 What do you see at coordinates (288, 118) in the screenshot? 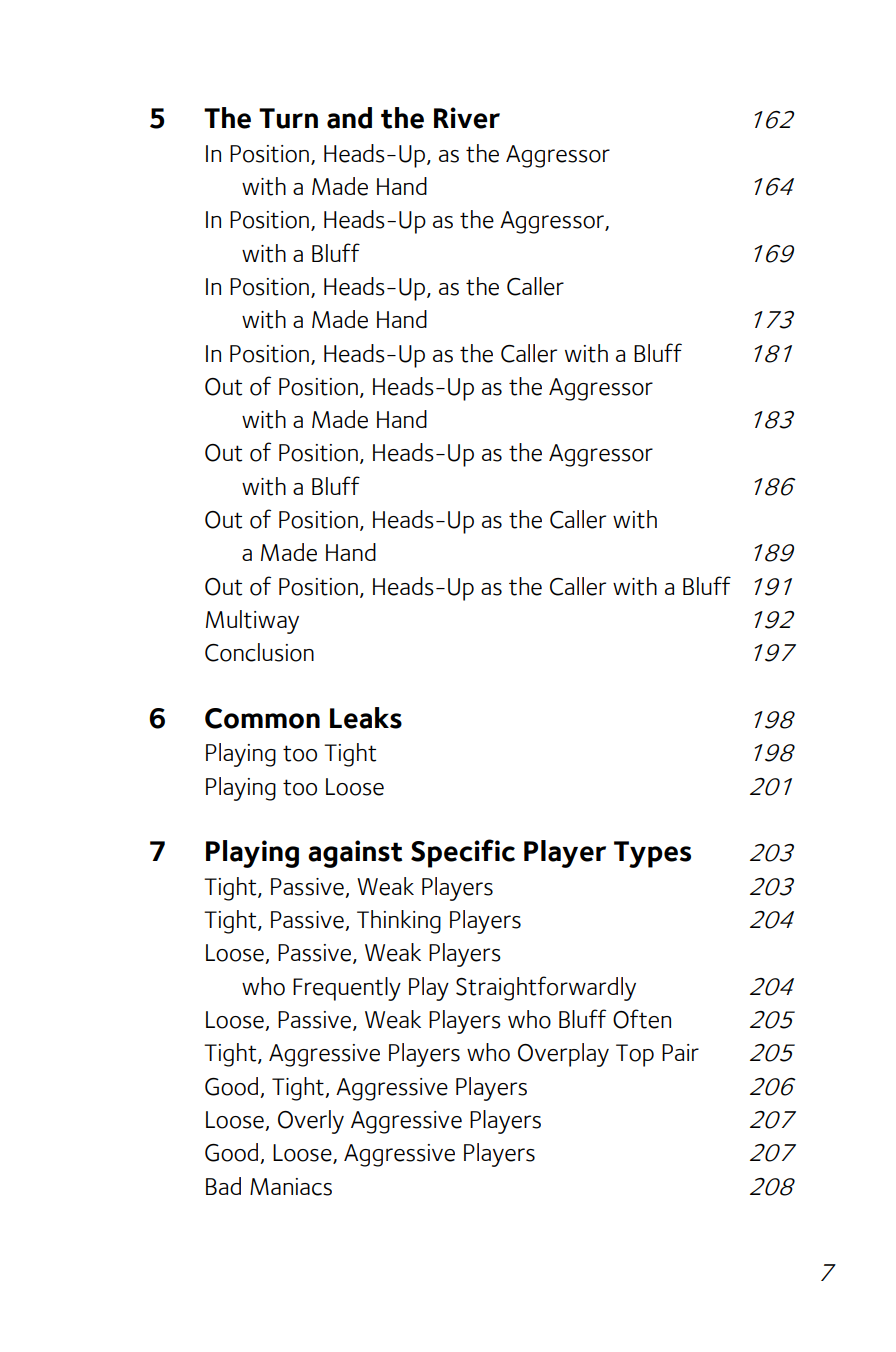
I see `Turn` at bounding box center [288, 118].
